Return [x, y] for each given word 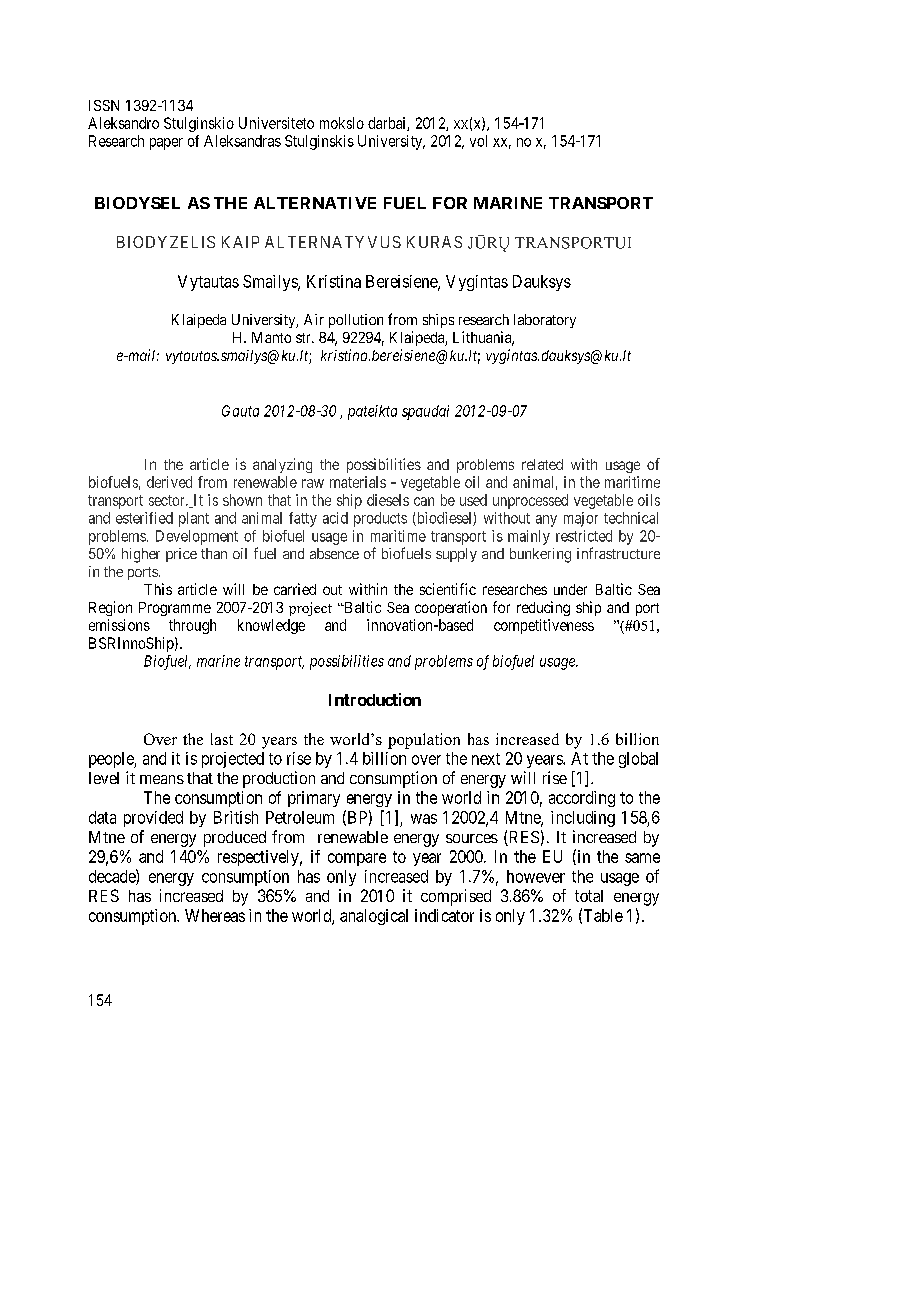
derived [169, 482]
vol [478, 141]
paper [166, 144]
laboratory [545, 321]
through [192, 626]
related [542, 464]
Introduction [375, 699]
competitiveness [544, 626]
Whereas [215, 915]
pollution [356, 321]
